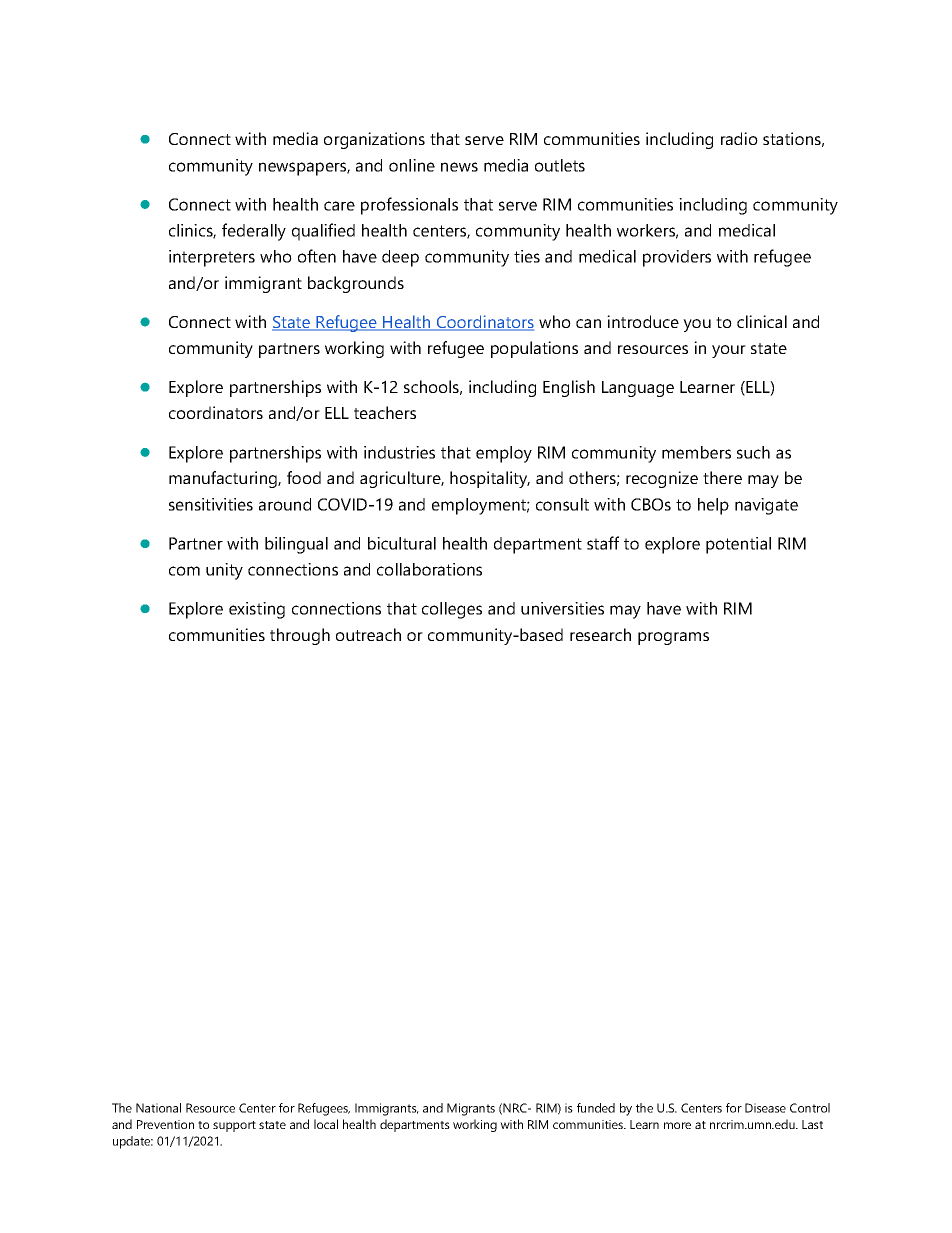 Image resolution: width=952 pixels, height=1233 pixels. I want to click on hospitality, so click(490, 479).
